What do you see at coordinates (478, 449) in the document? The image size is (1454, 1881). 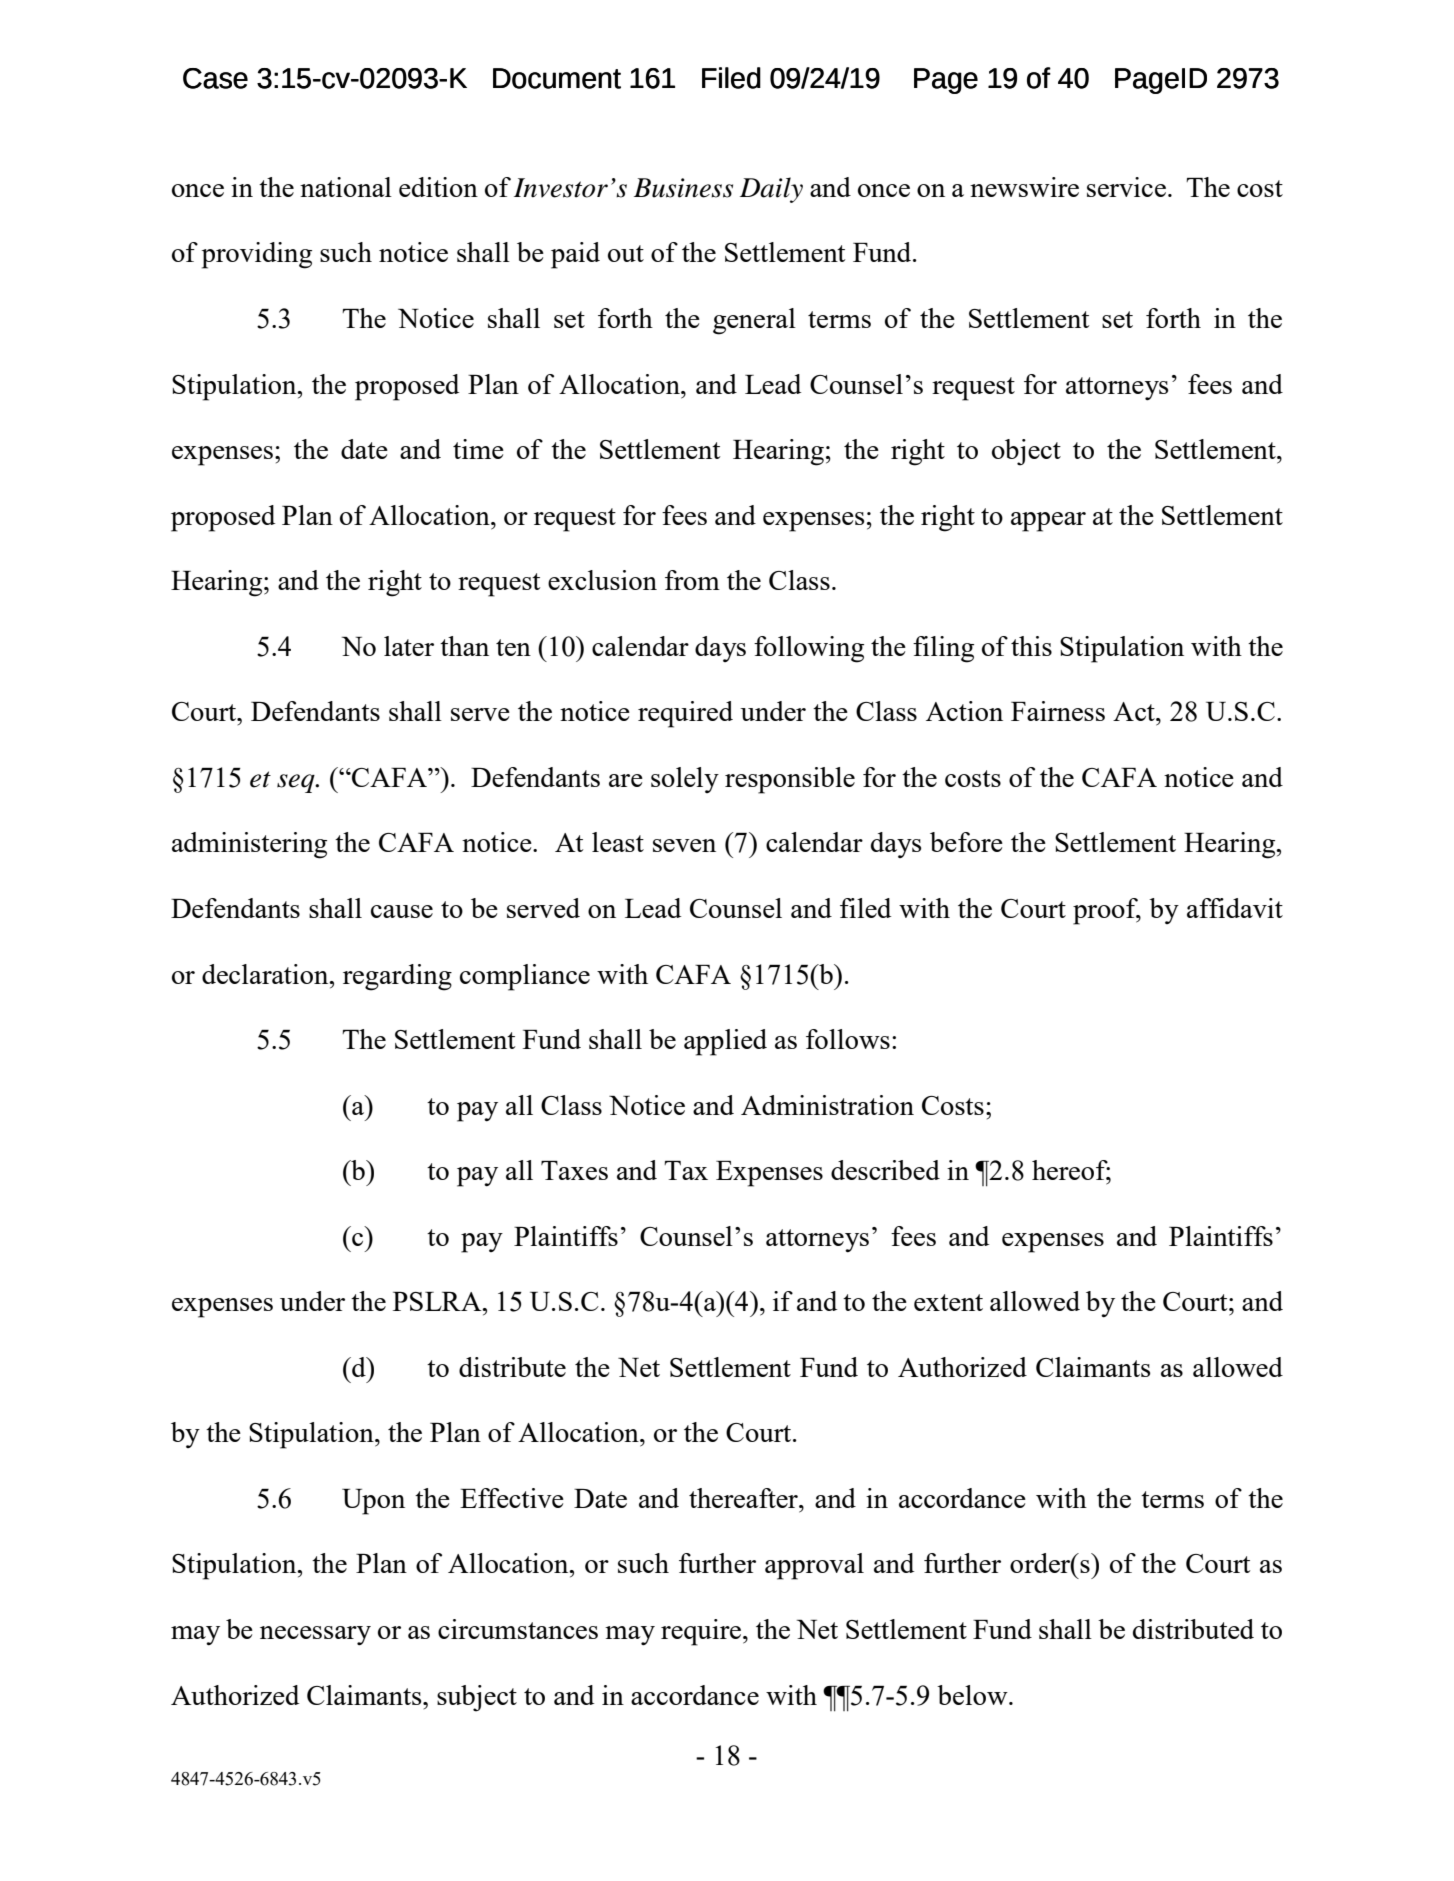 I see `time` at bounding box center [478, 449].
